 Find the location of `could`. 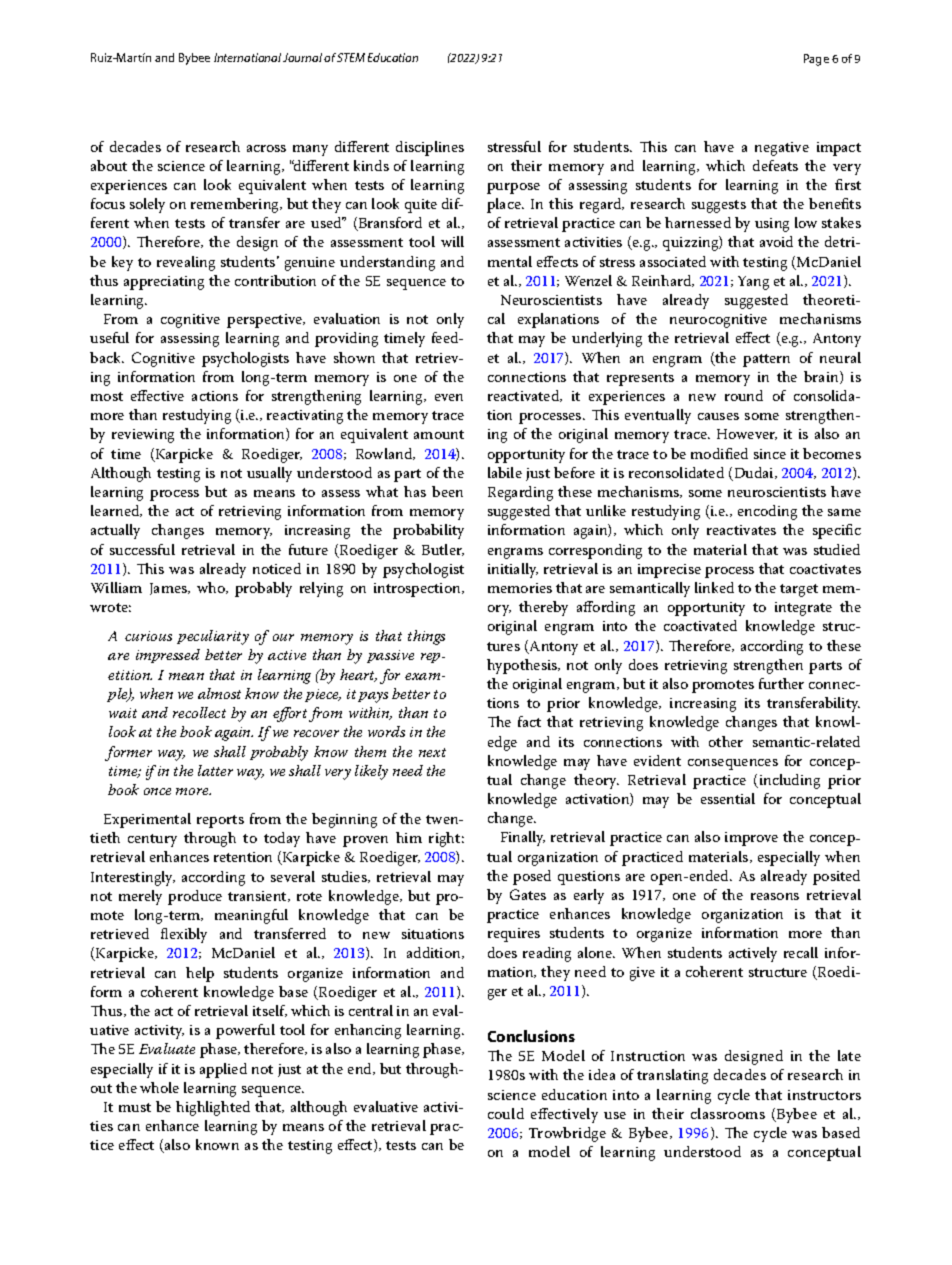

could is located at coordinates (506, 1113).
